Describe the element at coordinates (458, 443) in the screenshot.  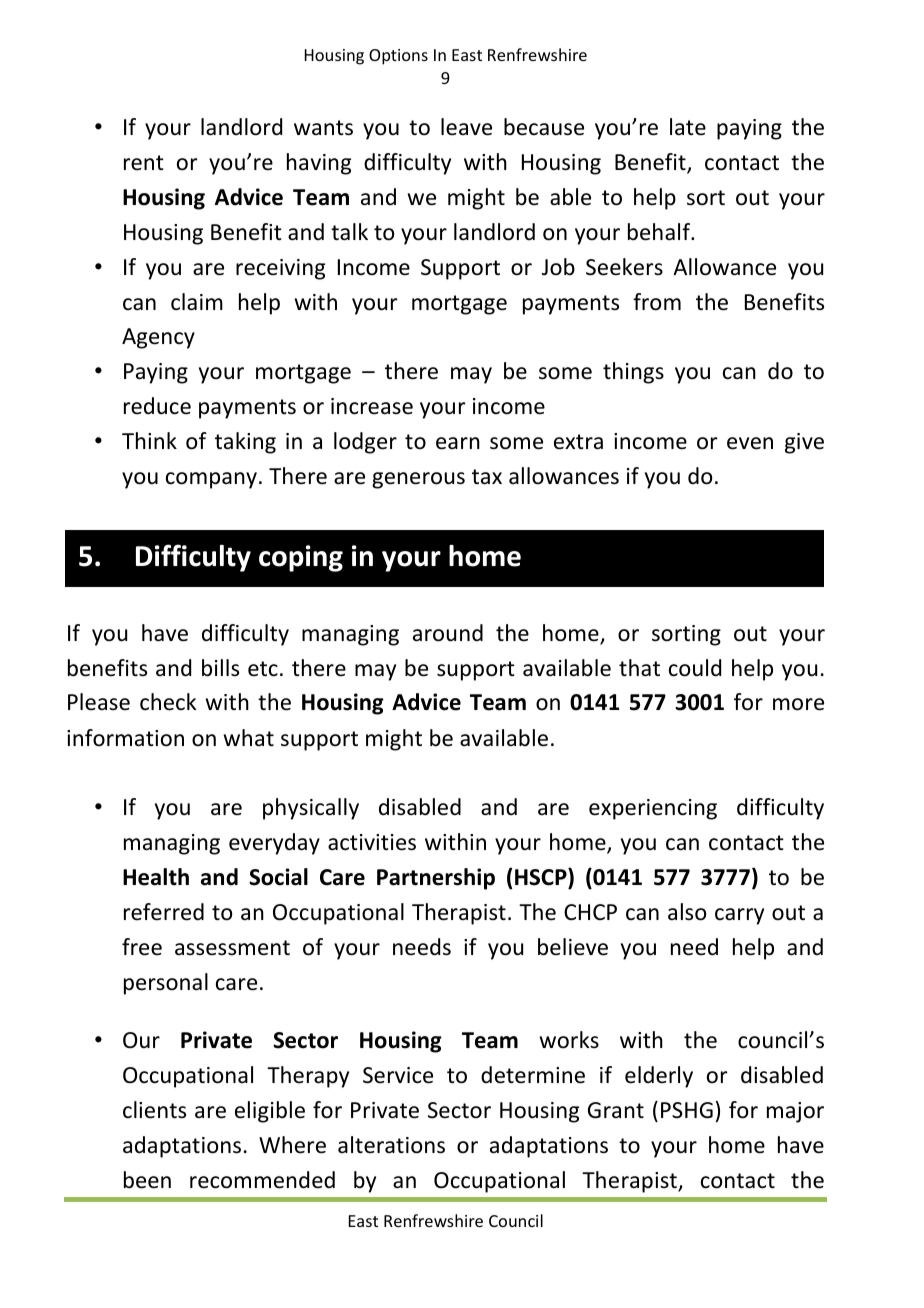
I see `earn` at that location.
